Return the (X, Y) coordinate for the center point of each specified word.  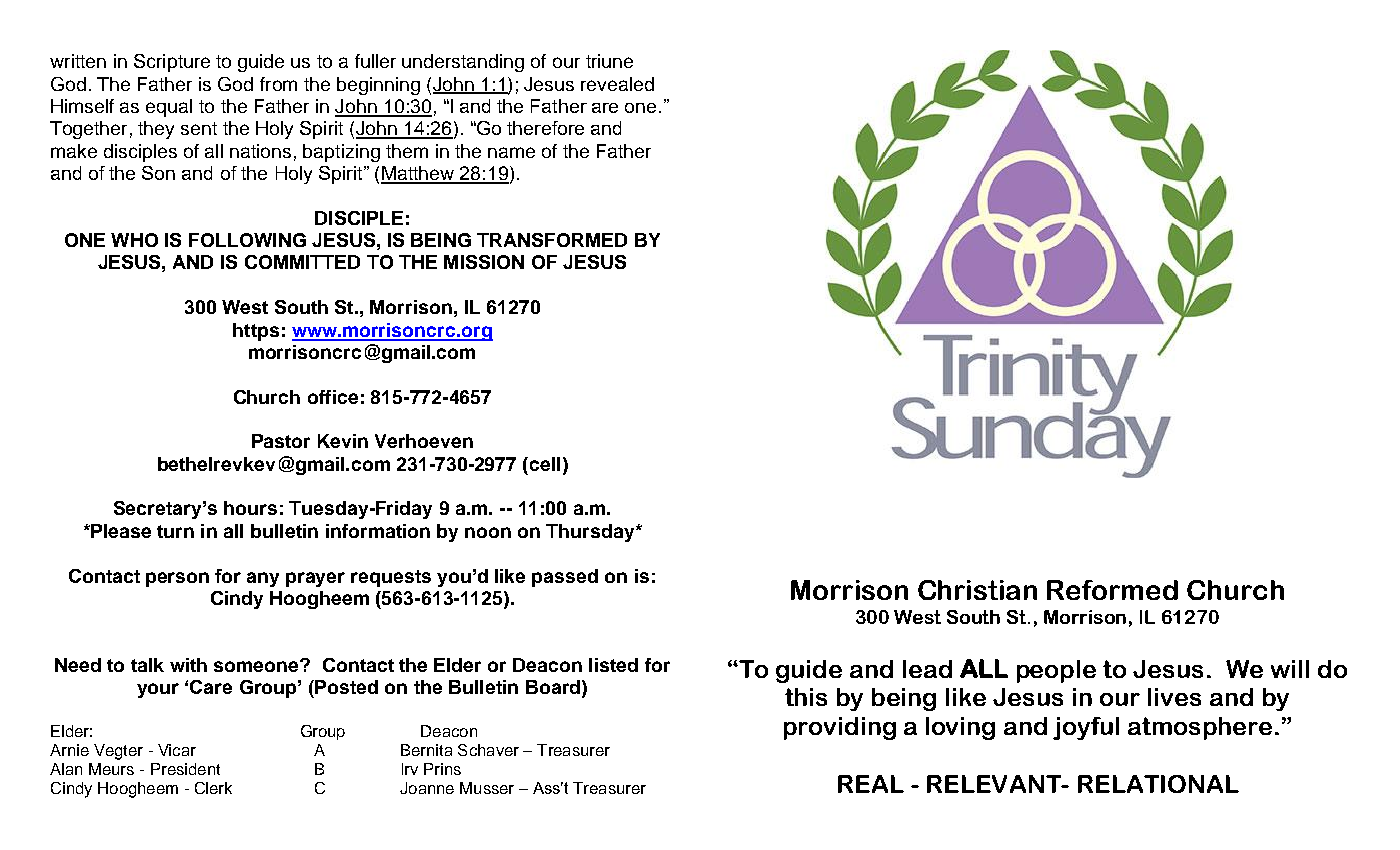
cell (545, 464)
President (185, 769)
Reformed (1112, 590)
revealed (617, 84)
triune (609, 61)
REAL (871, 784)
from (278, 84)
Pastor (281, 441)
